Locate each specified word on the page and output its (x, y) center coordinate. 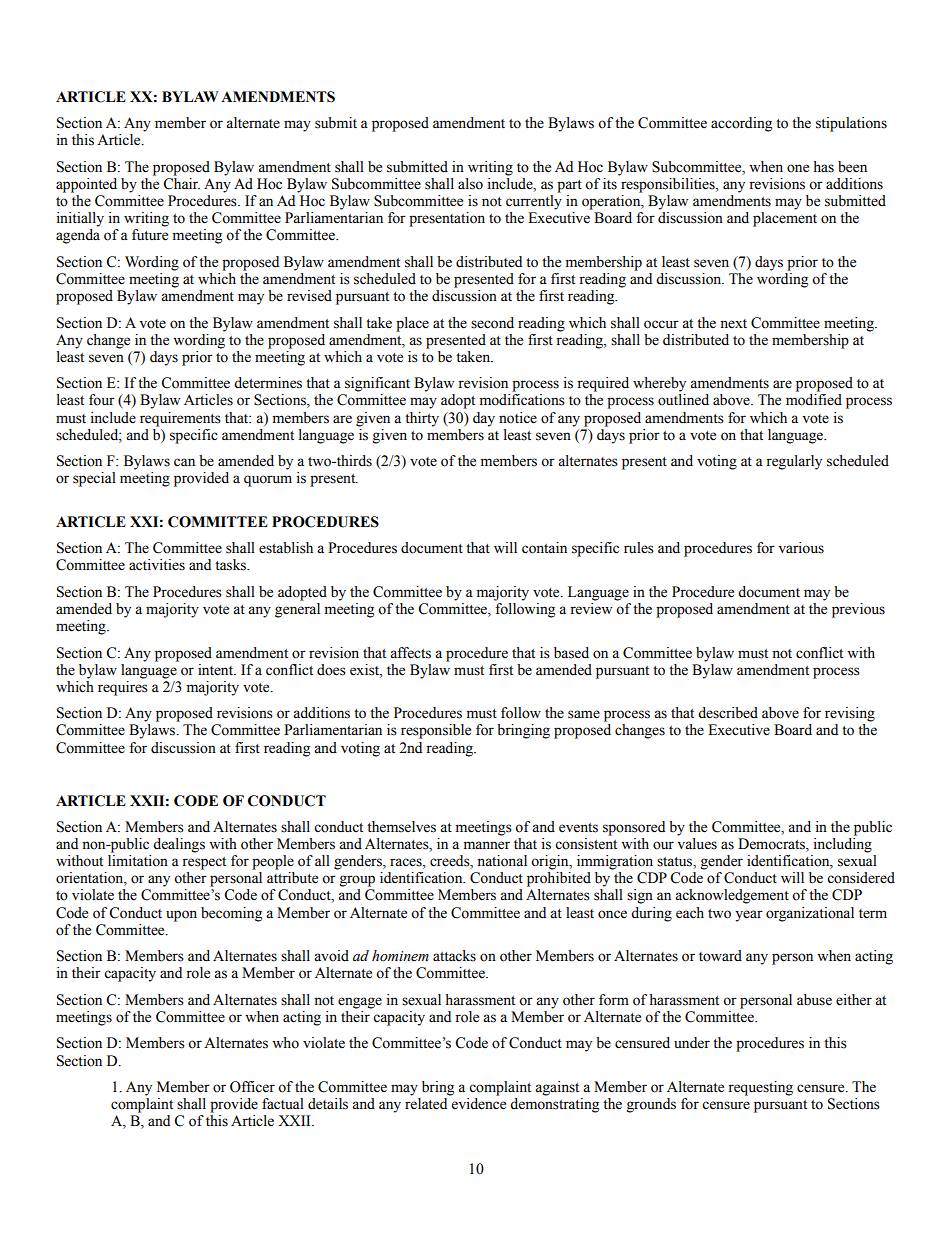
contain (544, 548)
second (492, 323)
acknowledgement (732, 896)
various (801, 548)
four (102, 400)
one (798, 168)
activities (157, 565)
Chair (181, 184)
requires (123, 688)
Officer (252, 1087)
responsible (436, 731)
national (502, 861)
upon (181, 916)
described (728, 713)
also (470, 184)
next (733, 324)
